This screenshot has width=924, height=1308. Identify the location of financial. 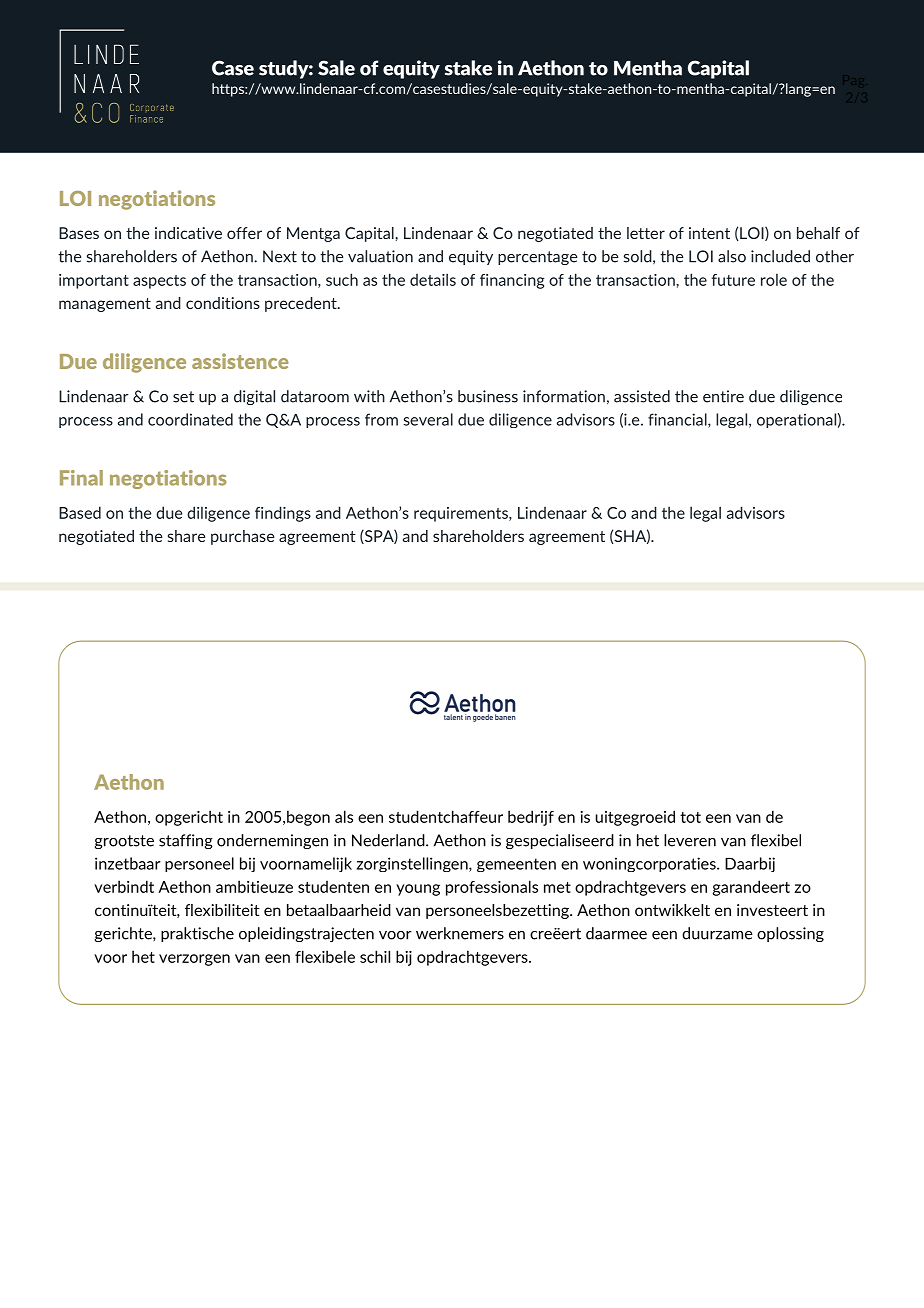
(678, 420).
